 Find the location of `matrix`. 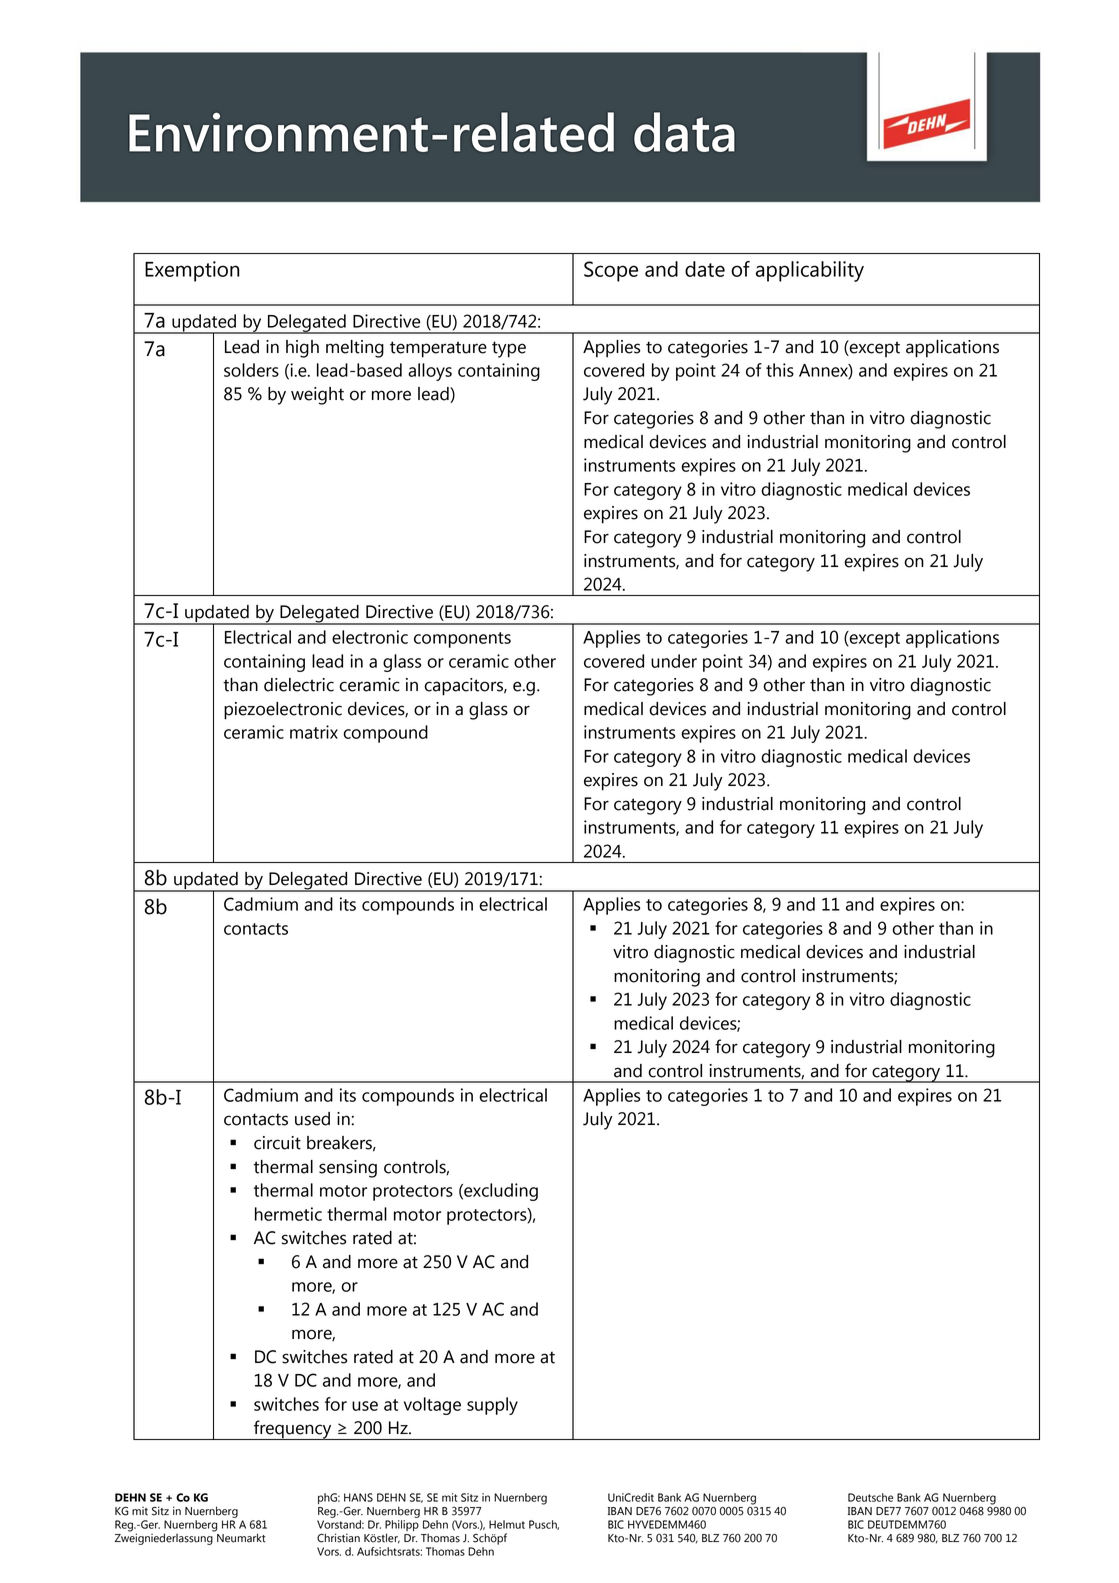

matrix is located at coordinates (314, 732).
